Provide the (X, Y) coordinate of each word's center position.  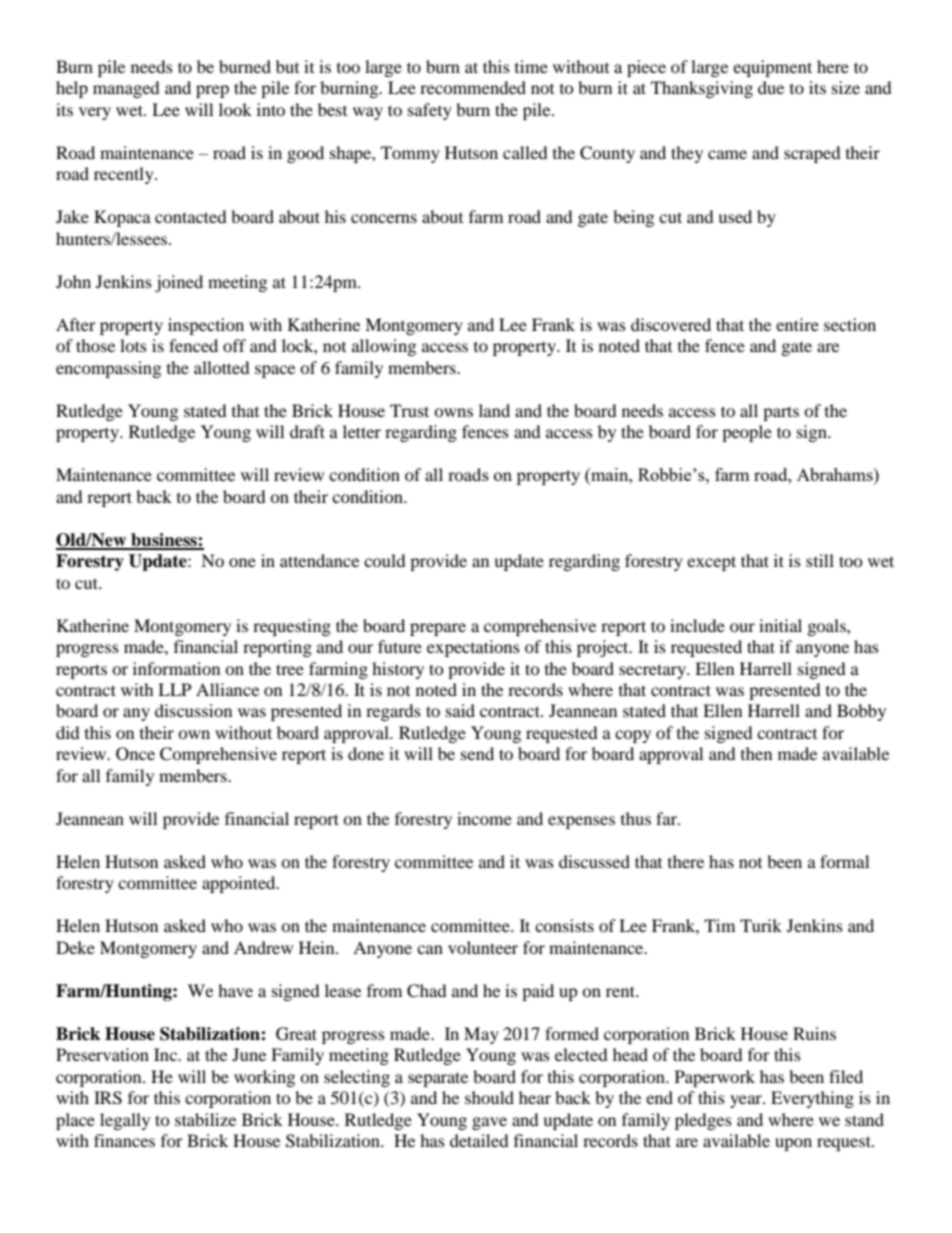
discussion (193, 710)
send (477, 753)
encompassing (108, 369)
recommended (473, 87)
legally (125, 1121)
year (747, 1101)
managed (126, 89)
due (771, 87)
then (756, 753)
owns (453, 412)
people (747, 433)
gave (489, 1123)
